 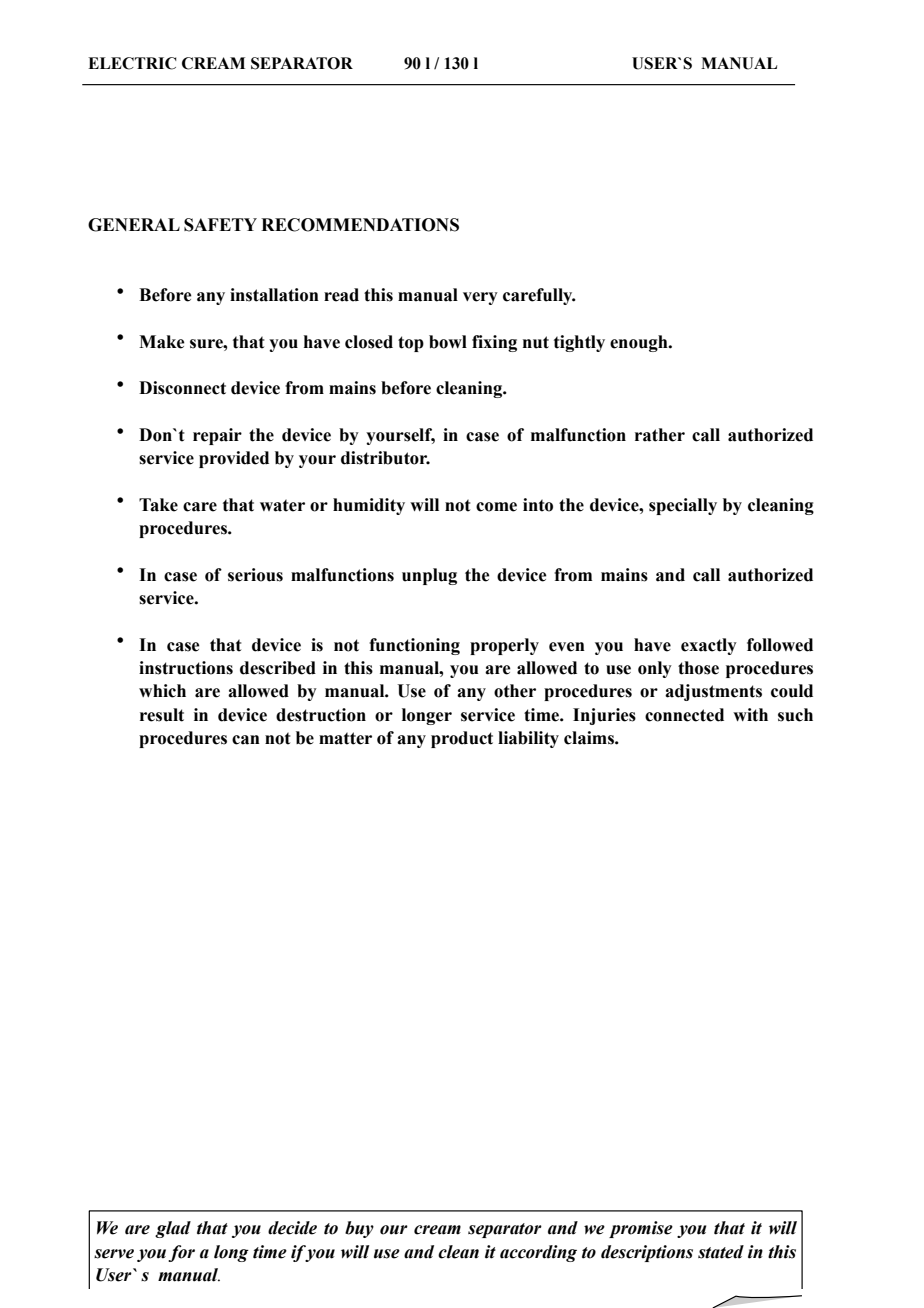 I want to click on instructions, so click(x=186, y=668).
